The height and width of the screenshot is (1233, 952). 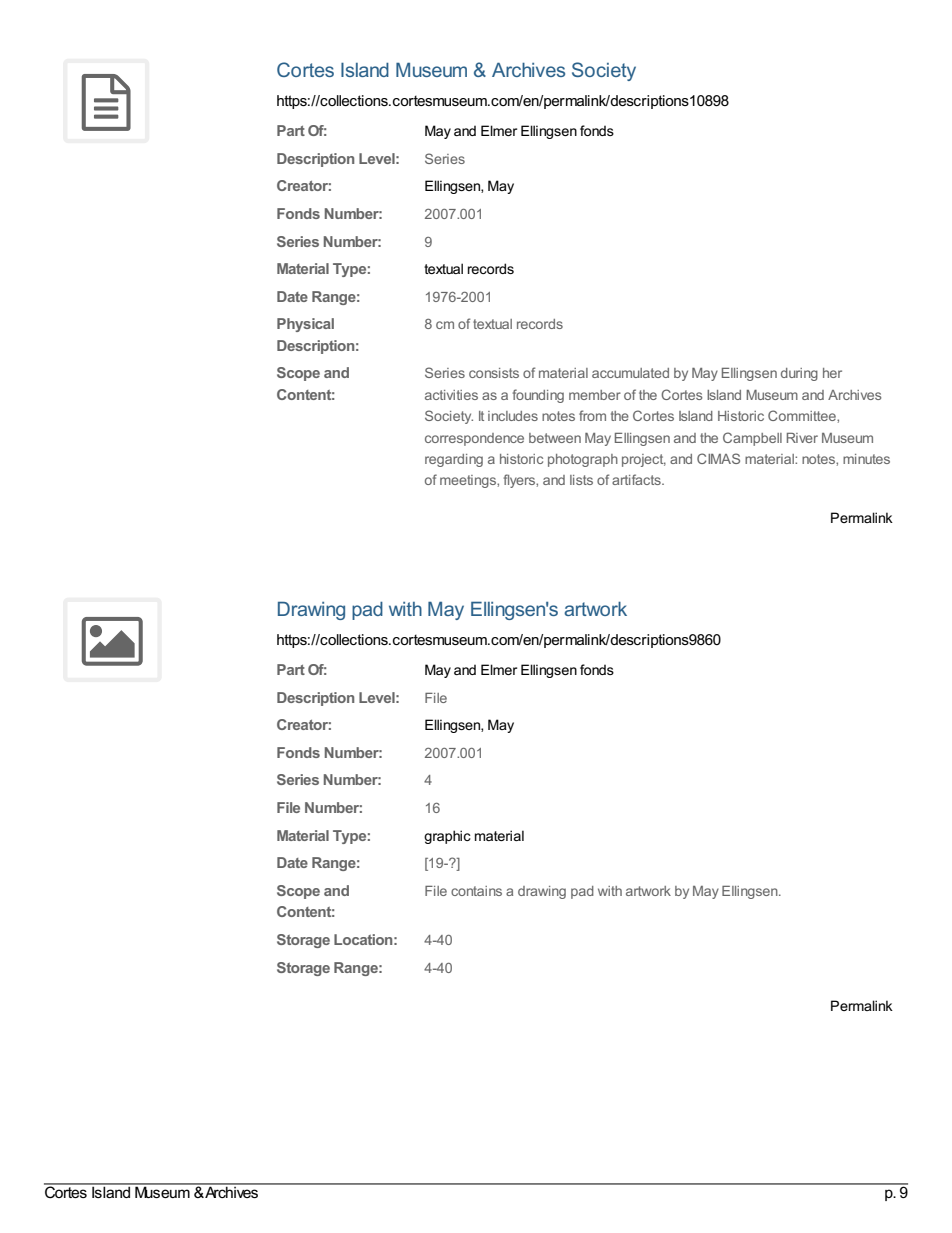 What do you see at coordinates (476, 891) in the screenshot?
I see `contains` at bounding box center [476, 891].
